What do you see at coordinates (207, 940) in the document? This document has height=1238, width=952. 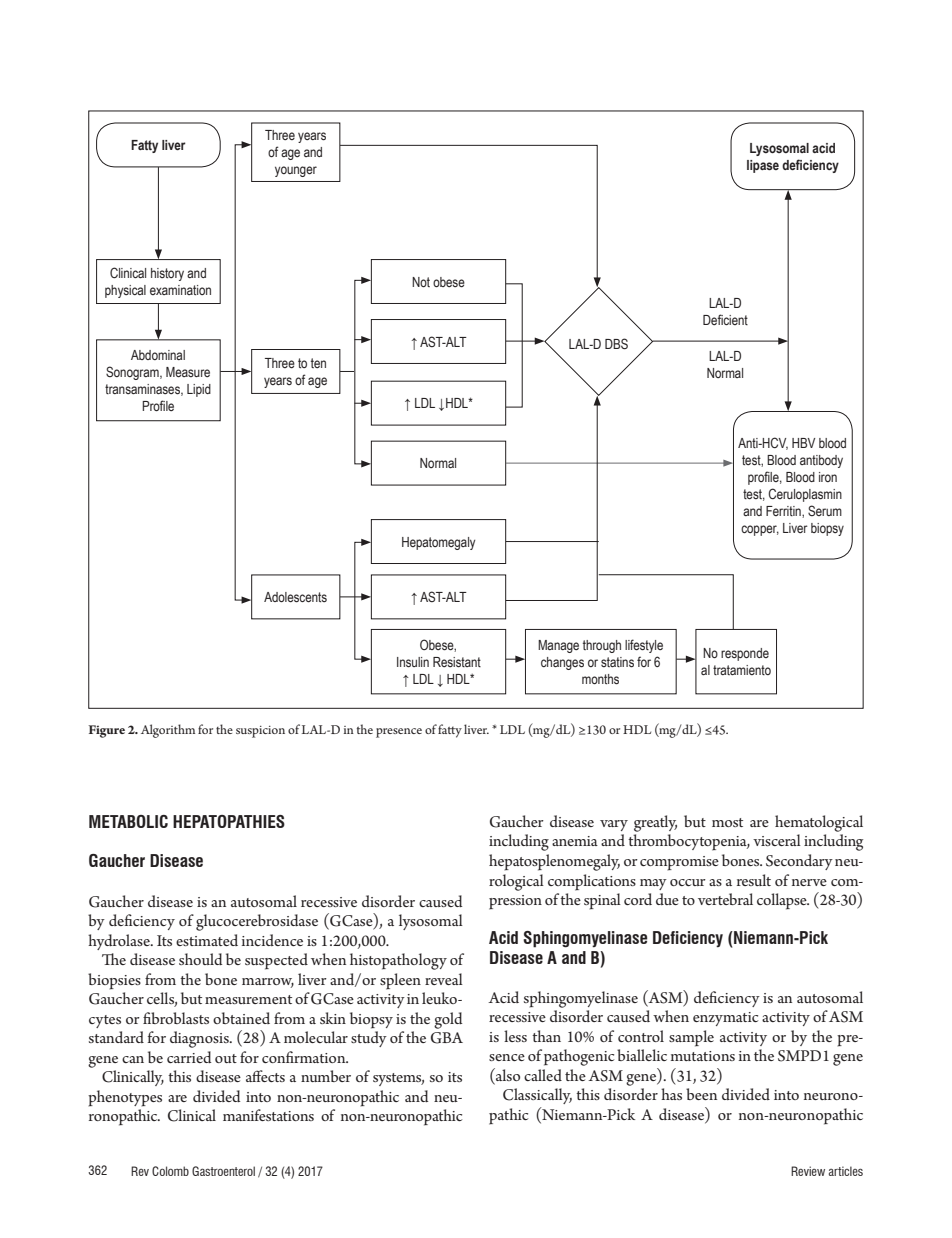 I see `estimated` at bounding box center [207, 940].
